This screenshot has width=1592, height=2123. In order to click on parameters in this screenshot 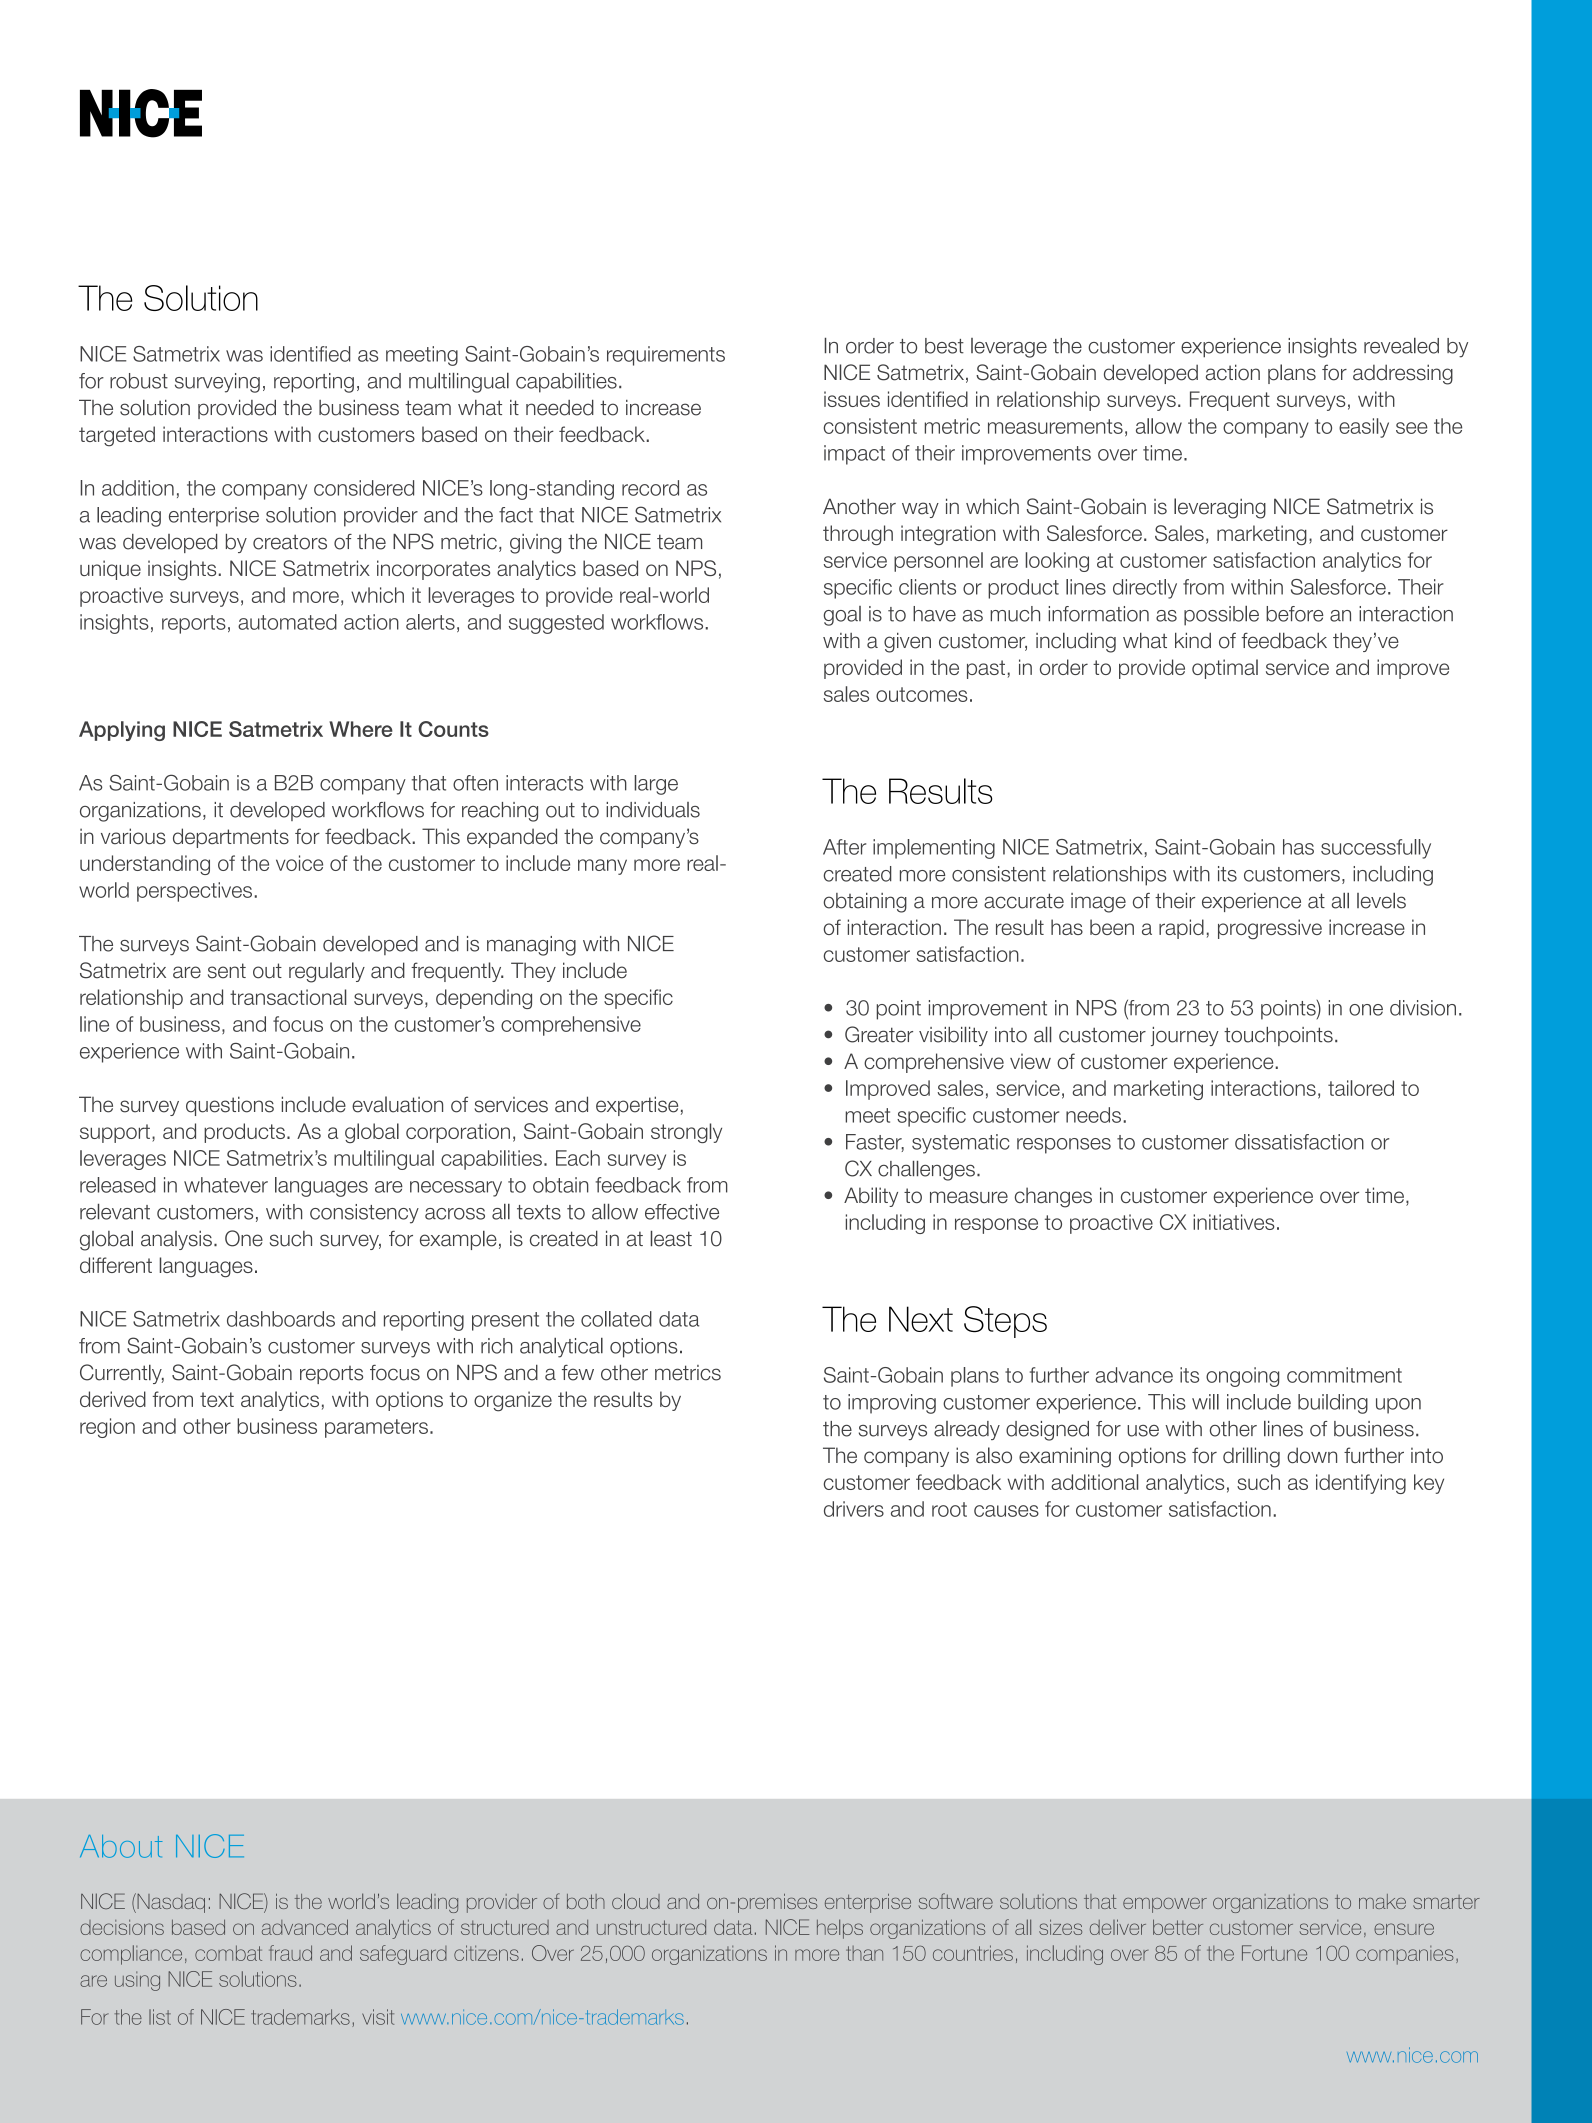, I will do `click(376, 1428)`.
